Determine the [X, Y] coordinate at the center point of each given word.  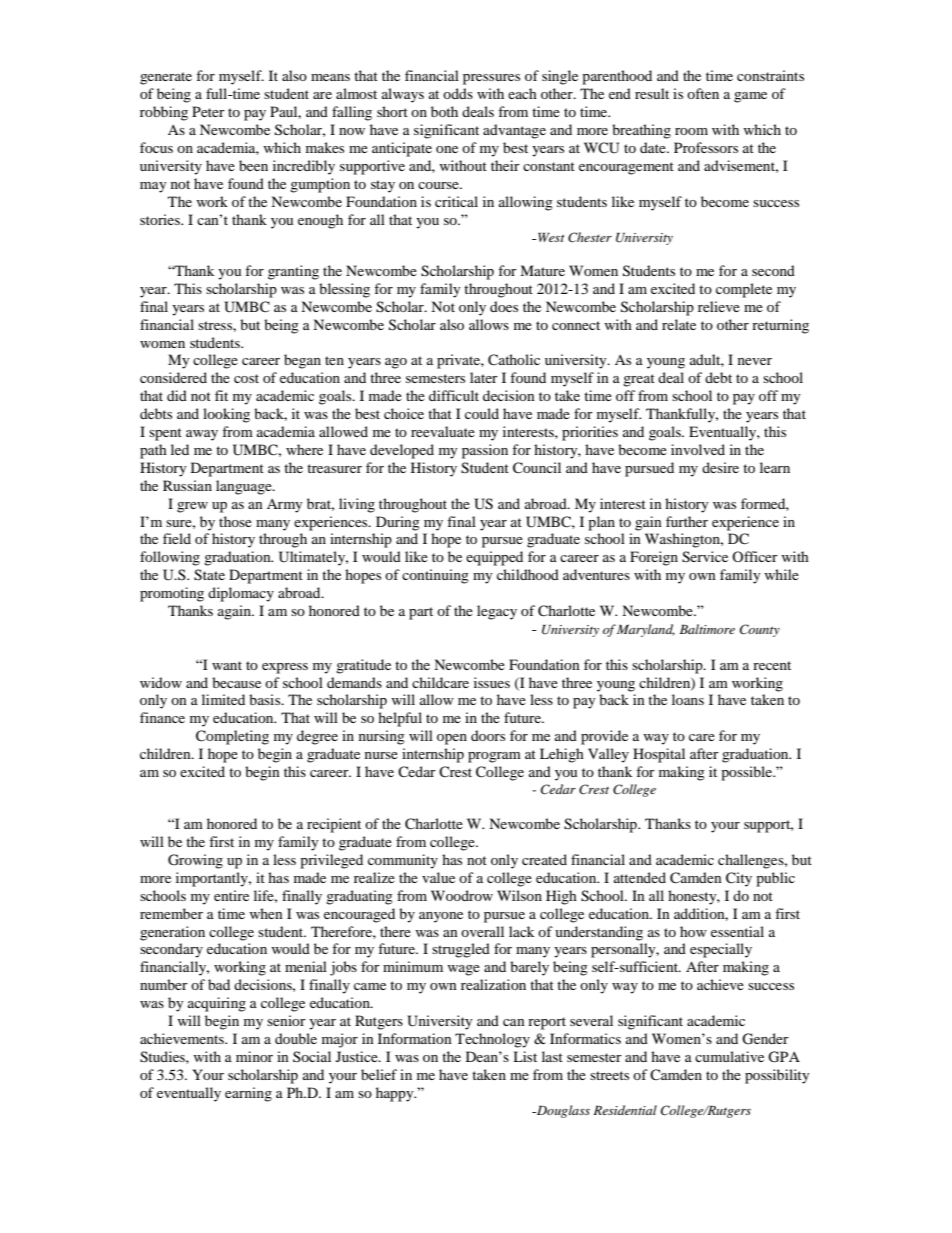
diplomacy [241, 594]
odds [458, 93]
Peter [208, 111]
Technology [492, 1040]
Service [705, 557]
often [703, 93]
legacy [497, 612]
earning [248, 1094]
